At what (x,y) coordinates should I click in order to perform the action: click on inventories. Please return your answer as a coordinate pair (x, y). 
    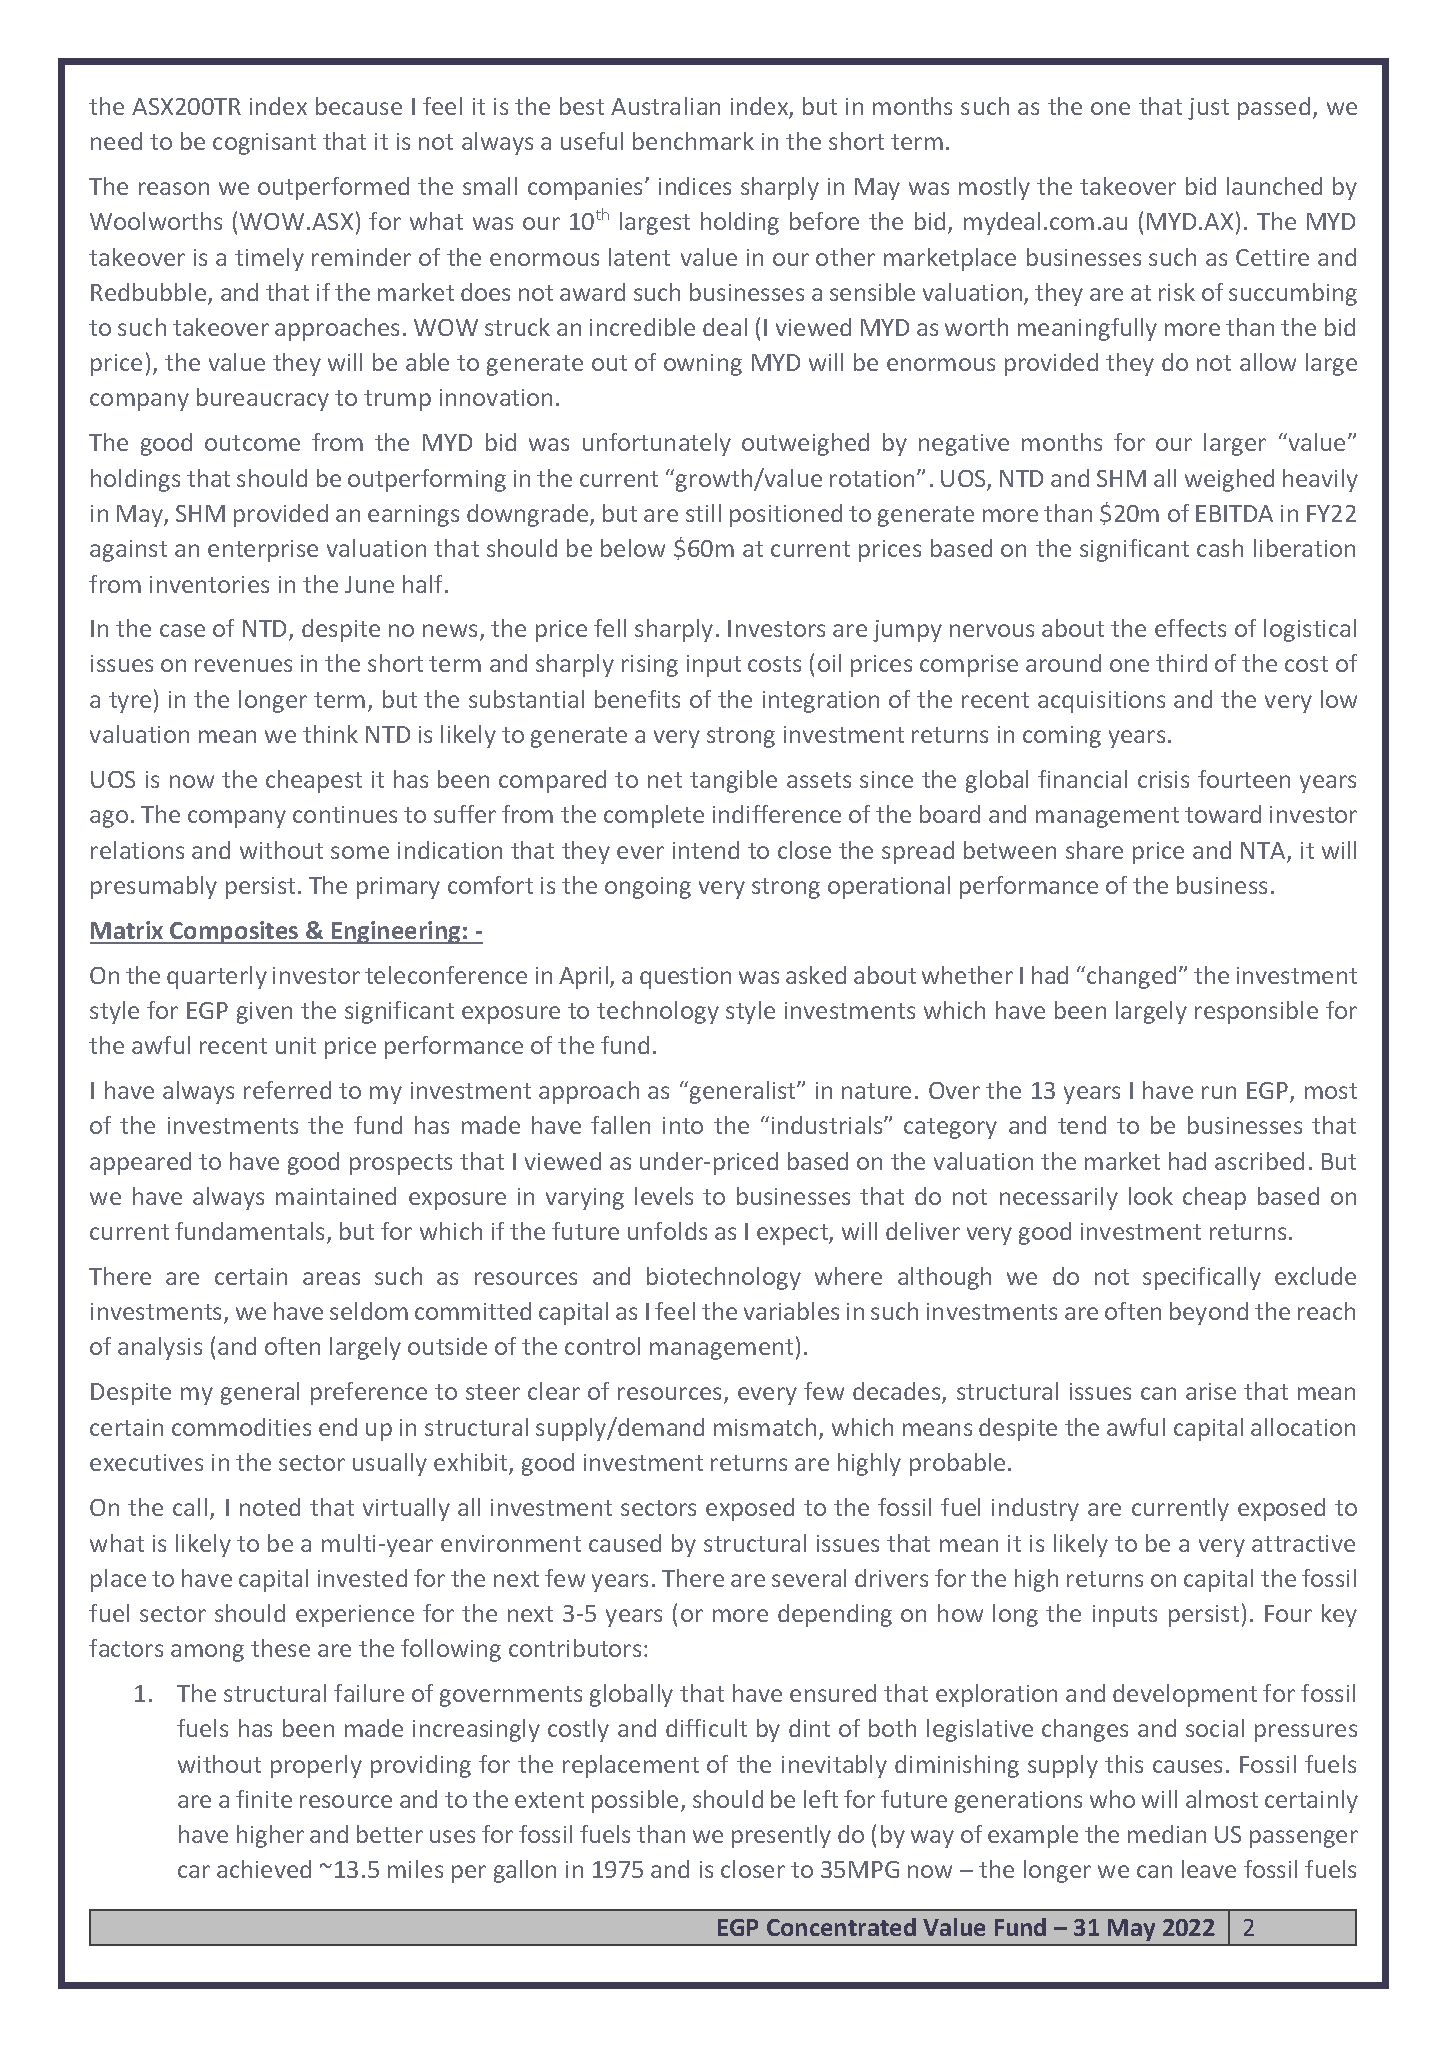
    Looking at the image, I should click on (209, 584).
